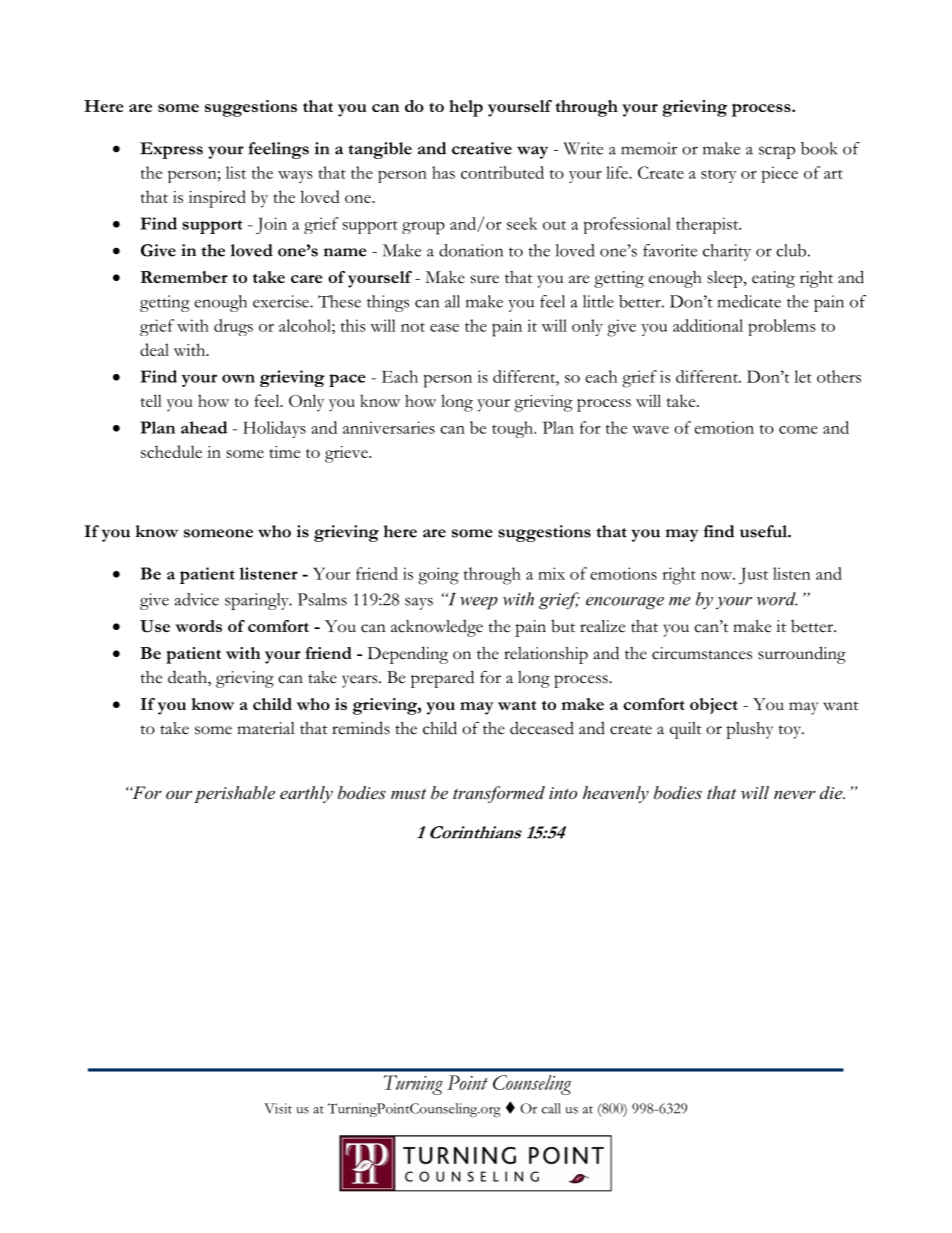 This image has height=1233, width=952. What do you see at coordinates (482, 148) in the image?
I see `creative` at bounding box center [482, 148].
